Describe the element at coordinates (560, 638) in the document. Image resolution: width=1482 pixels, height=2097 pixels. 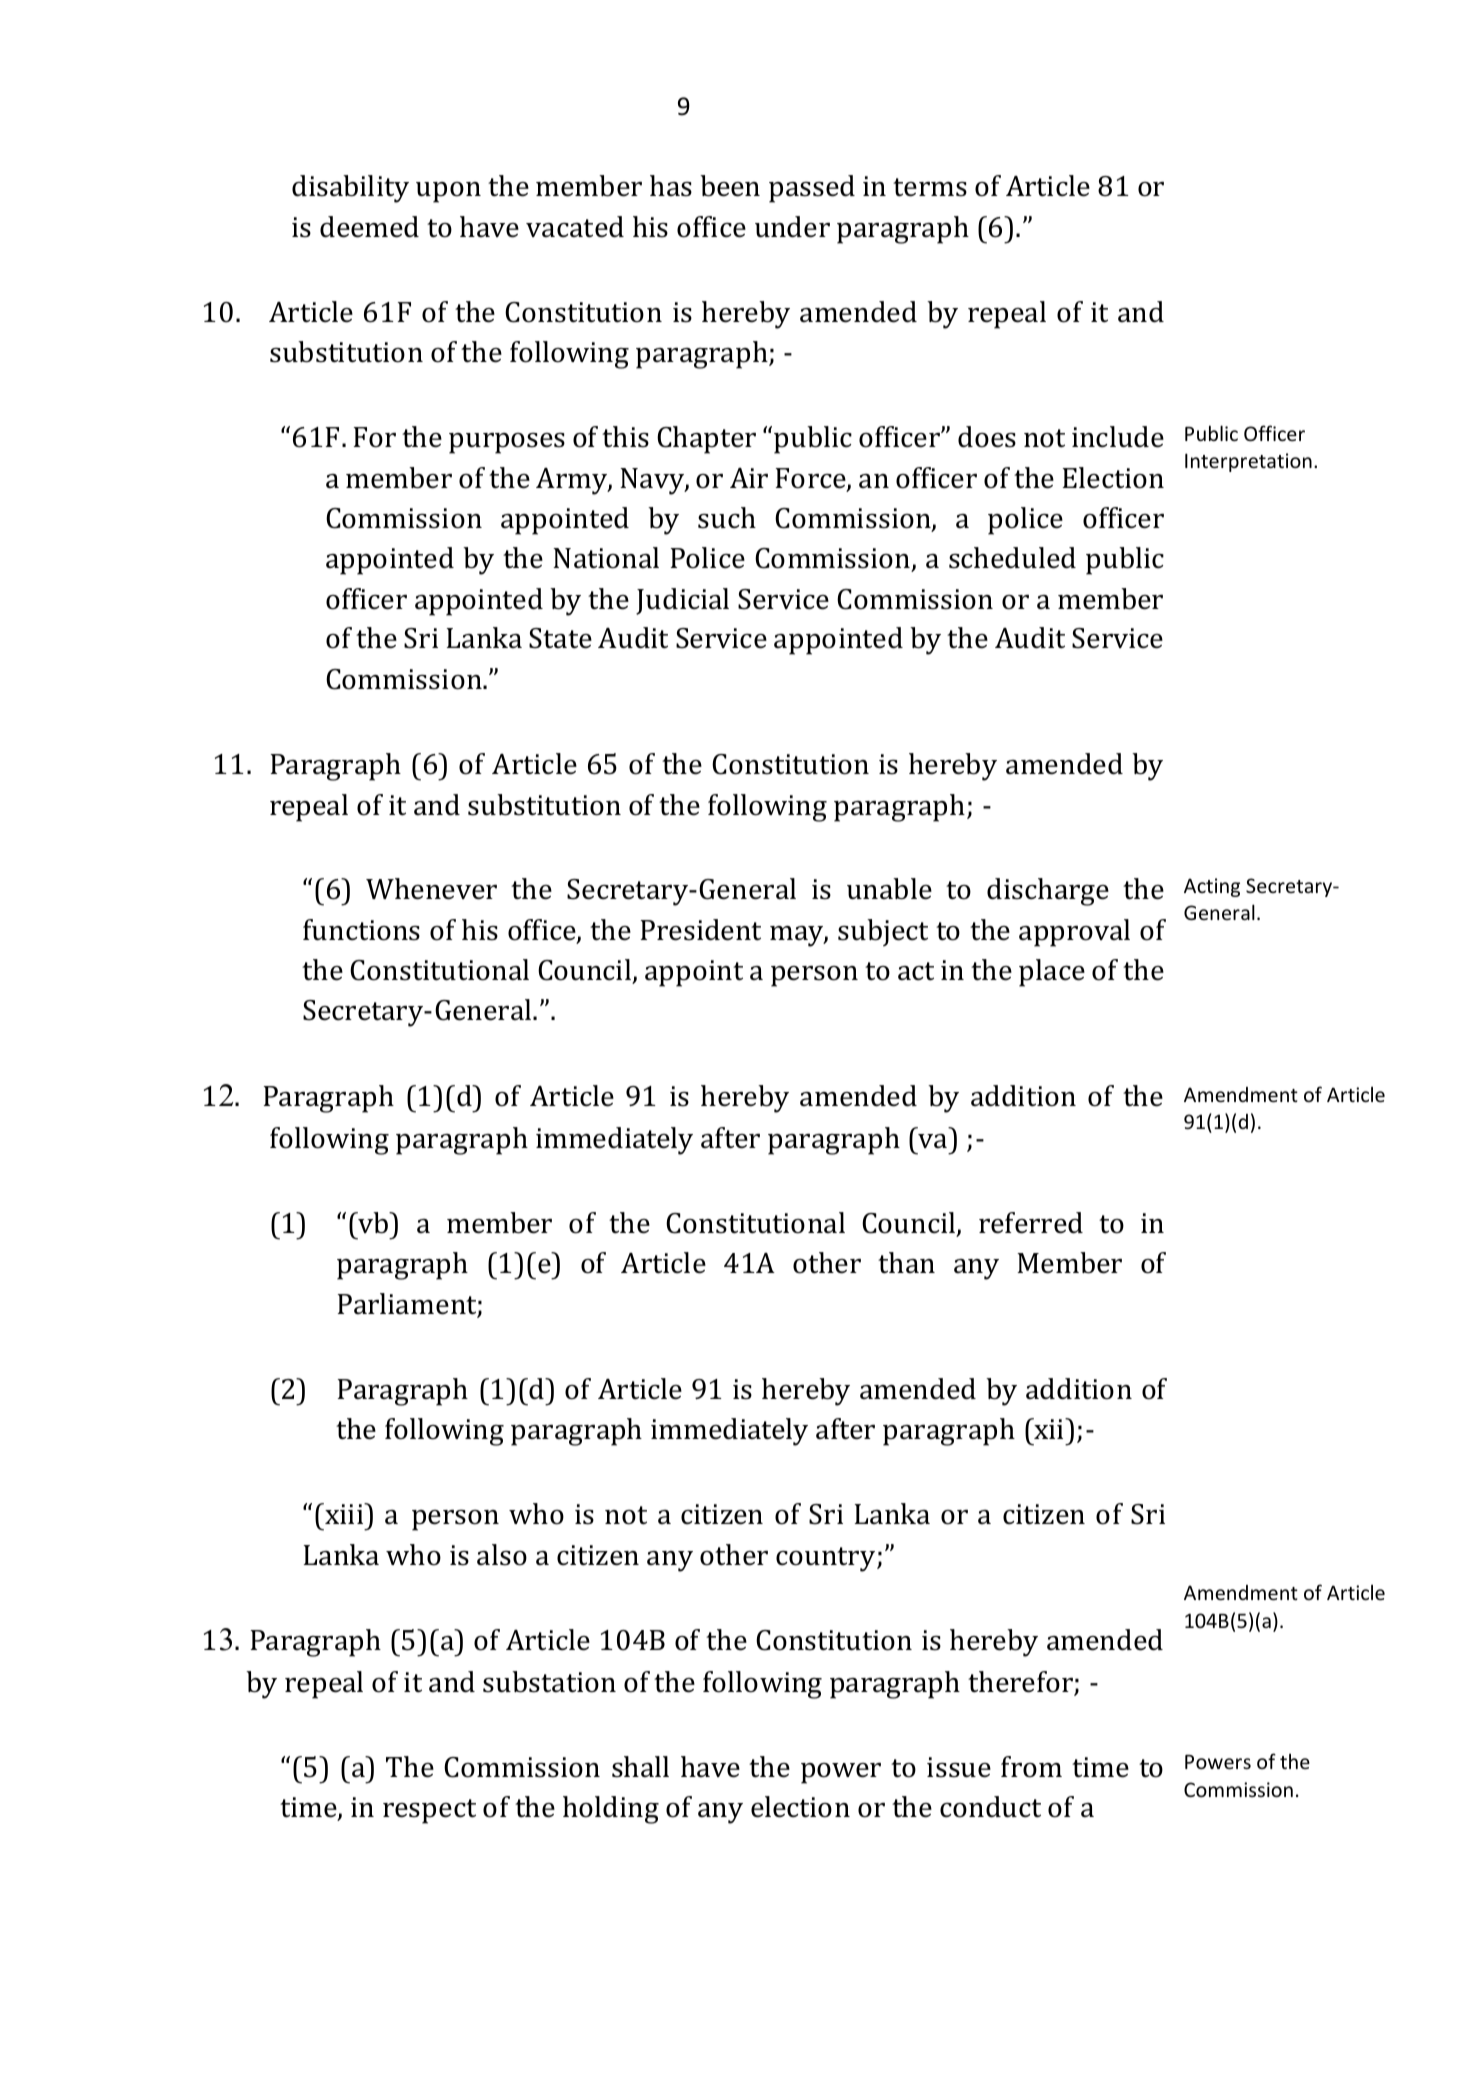
I see `State` at that location.
